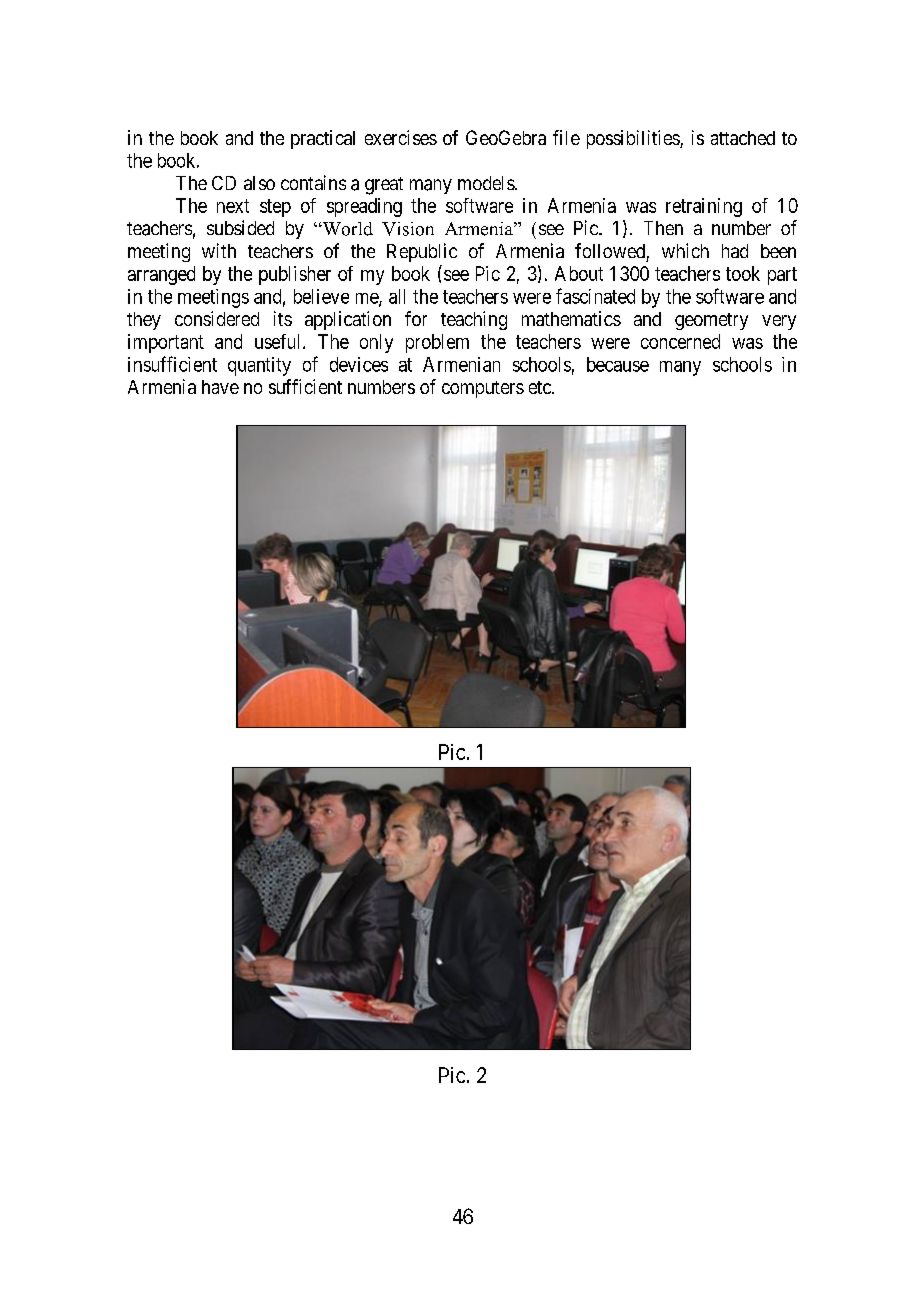  Describe the element at coordinates (397, 296) in the image. I see `all` at that location.
